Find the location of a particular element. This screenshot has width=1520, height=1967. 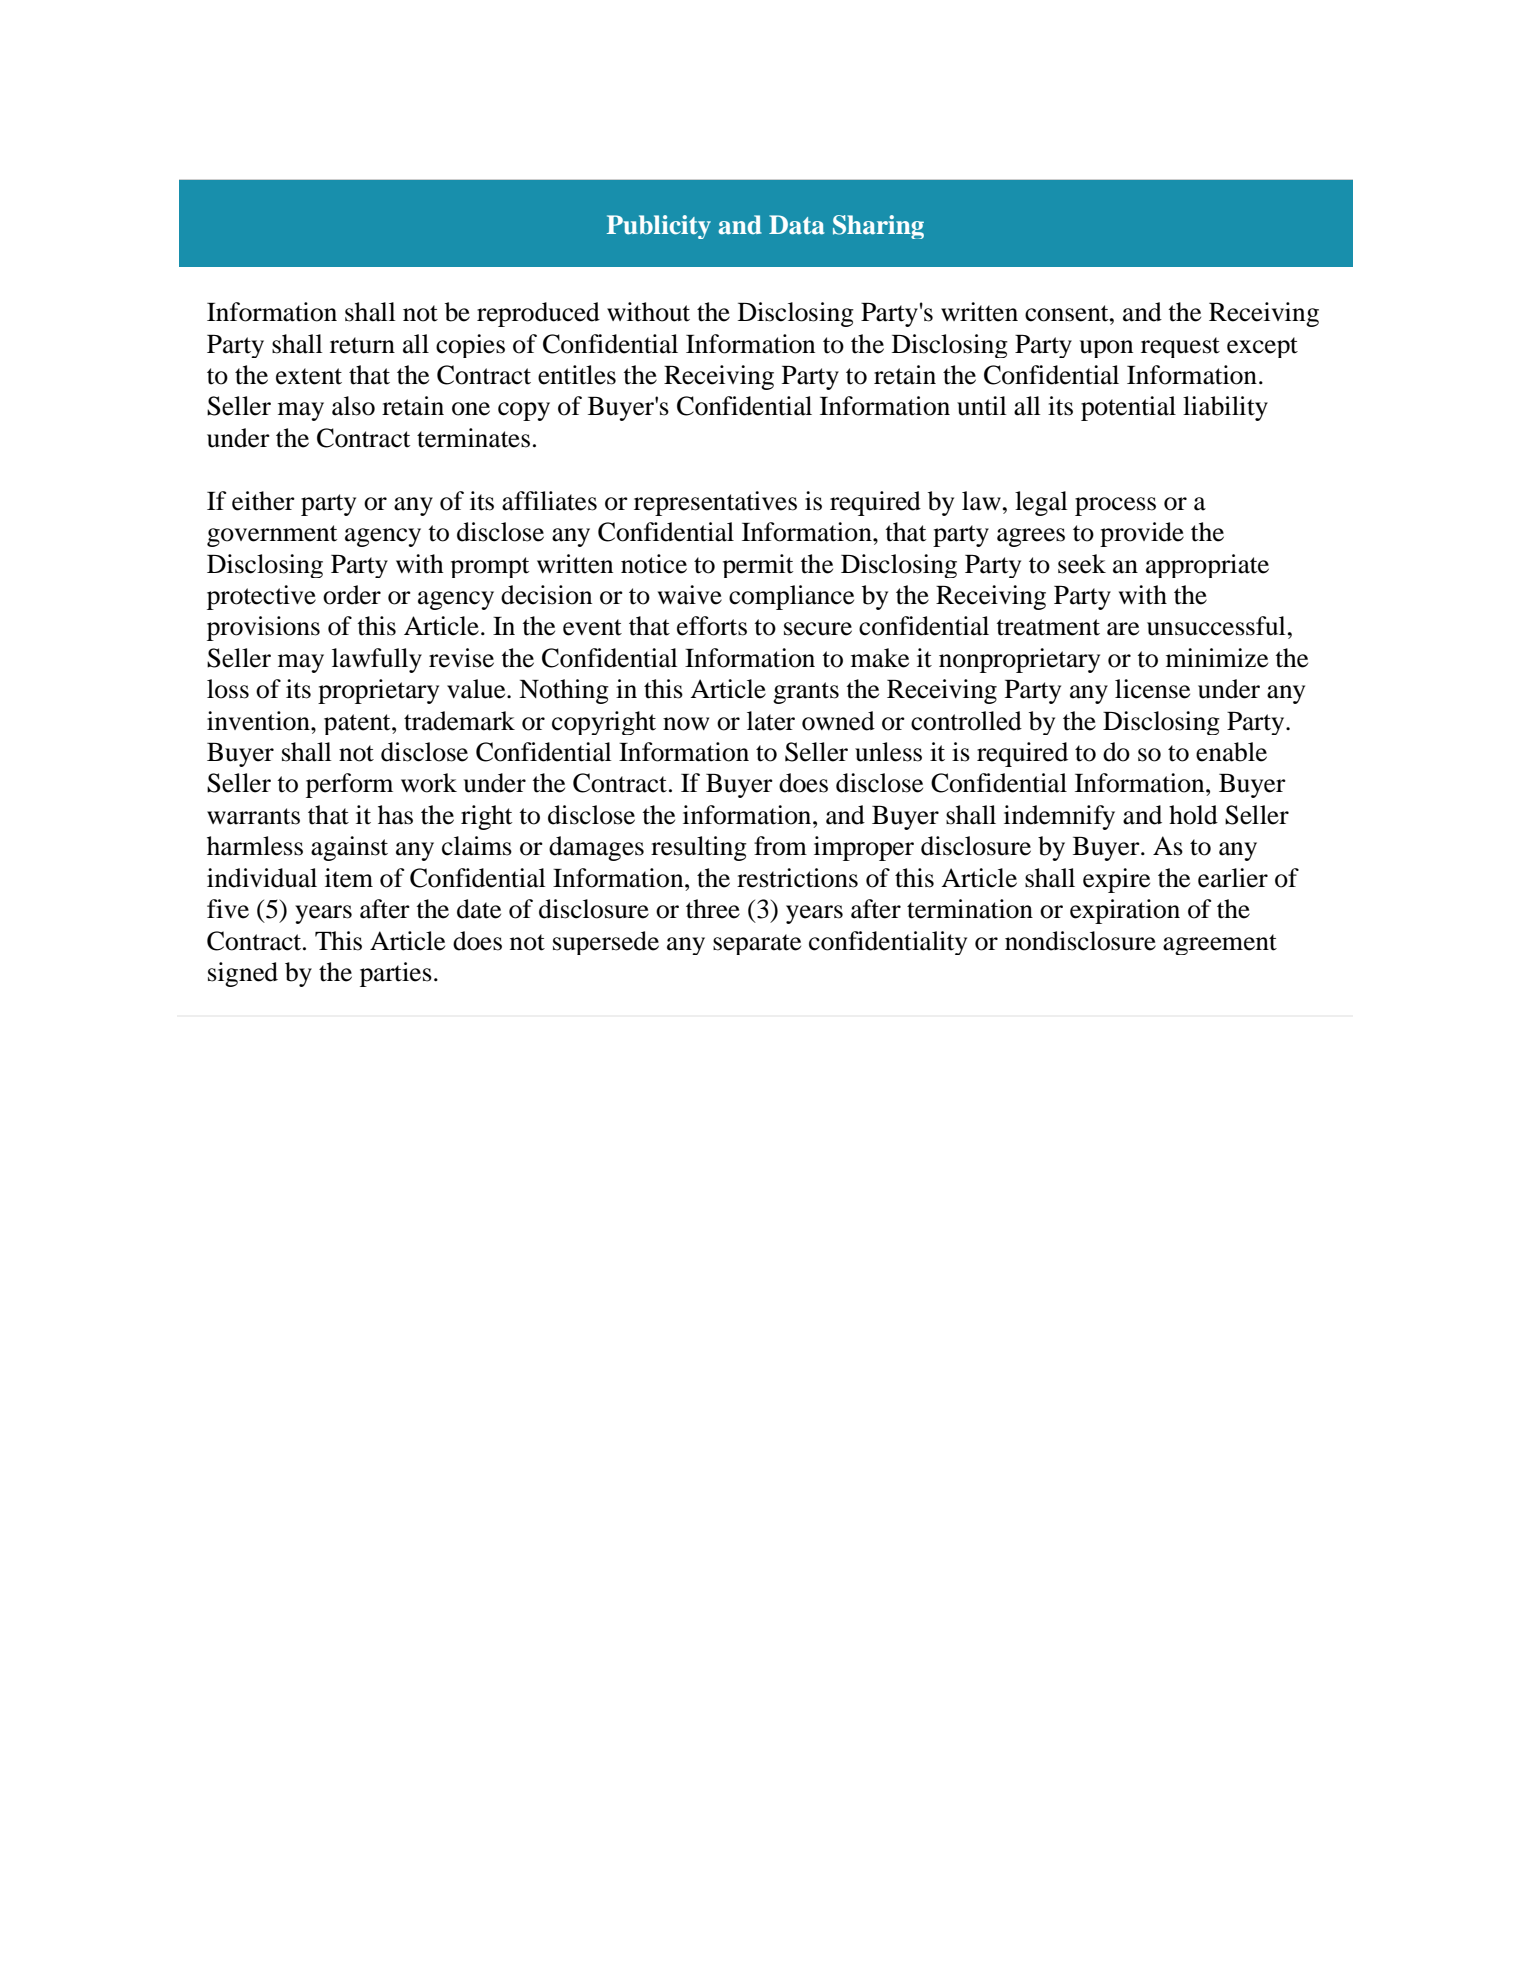

parties is located at coordinates (396, 974).
